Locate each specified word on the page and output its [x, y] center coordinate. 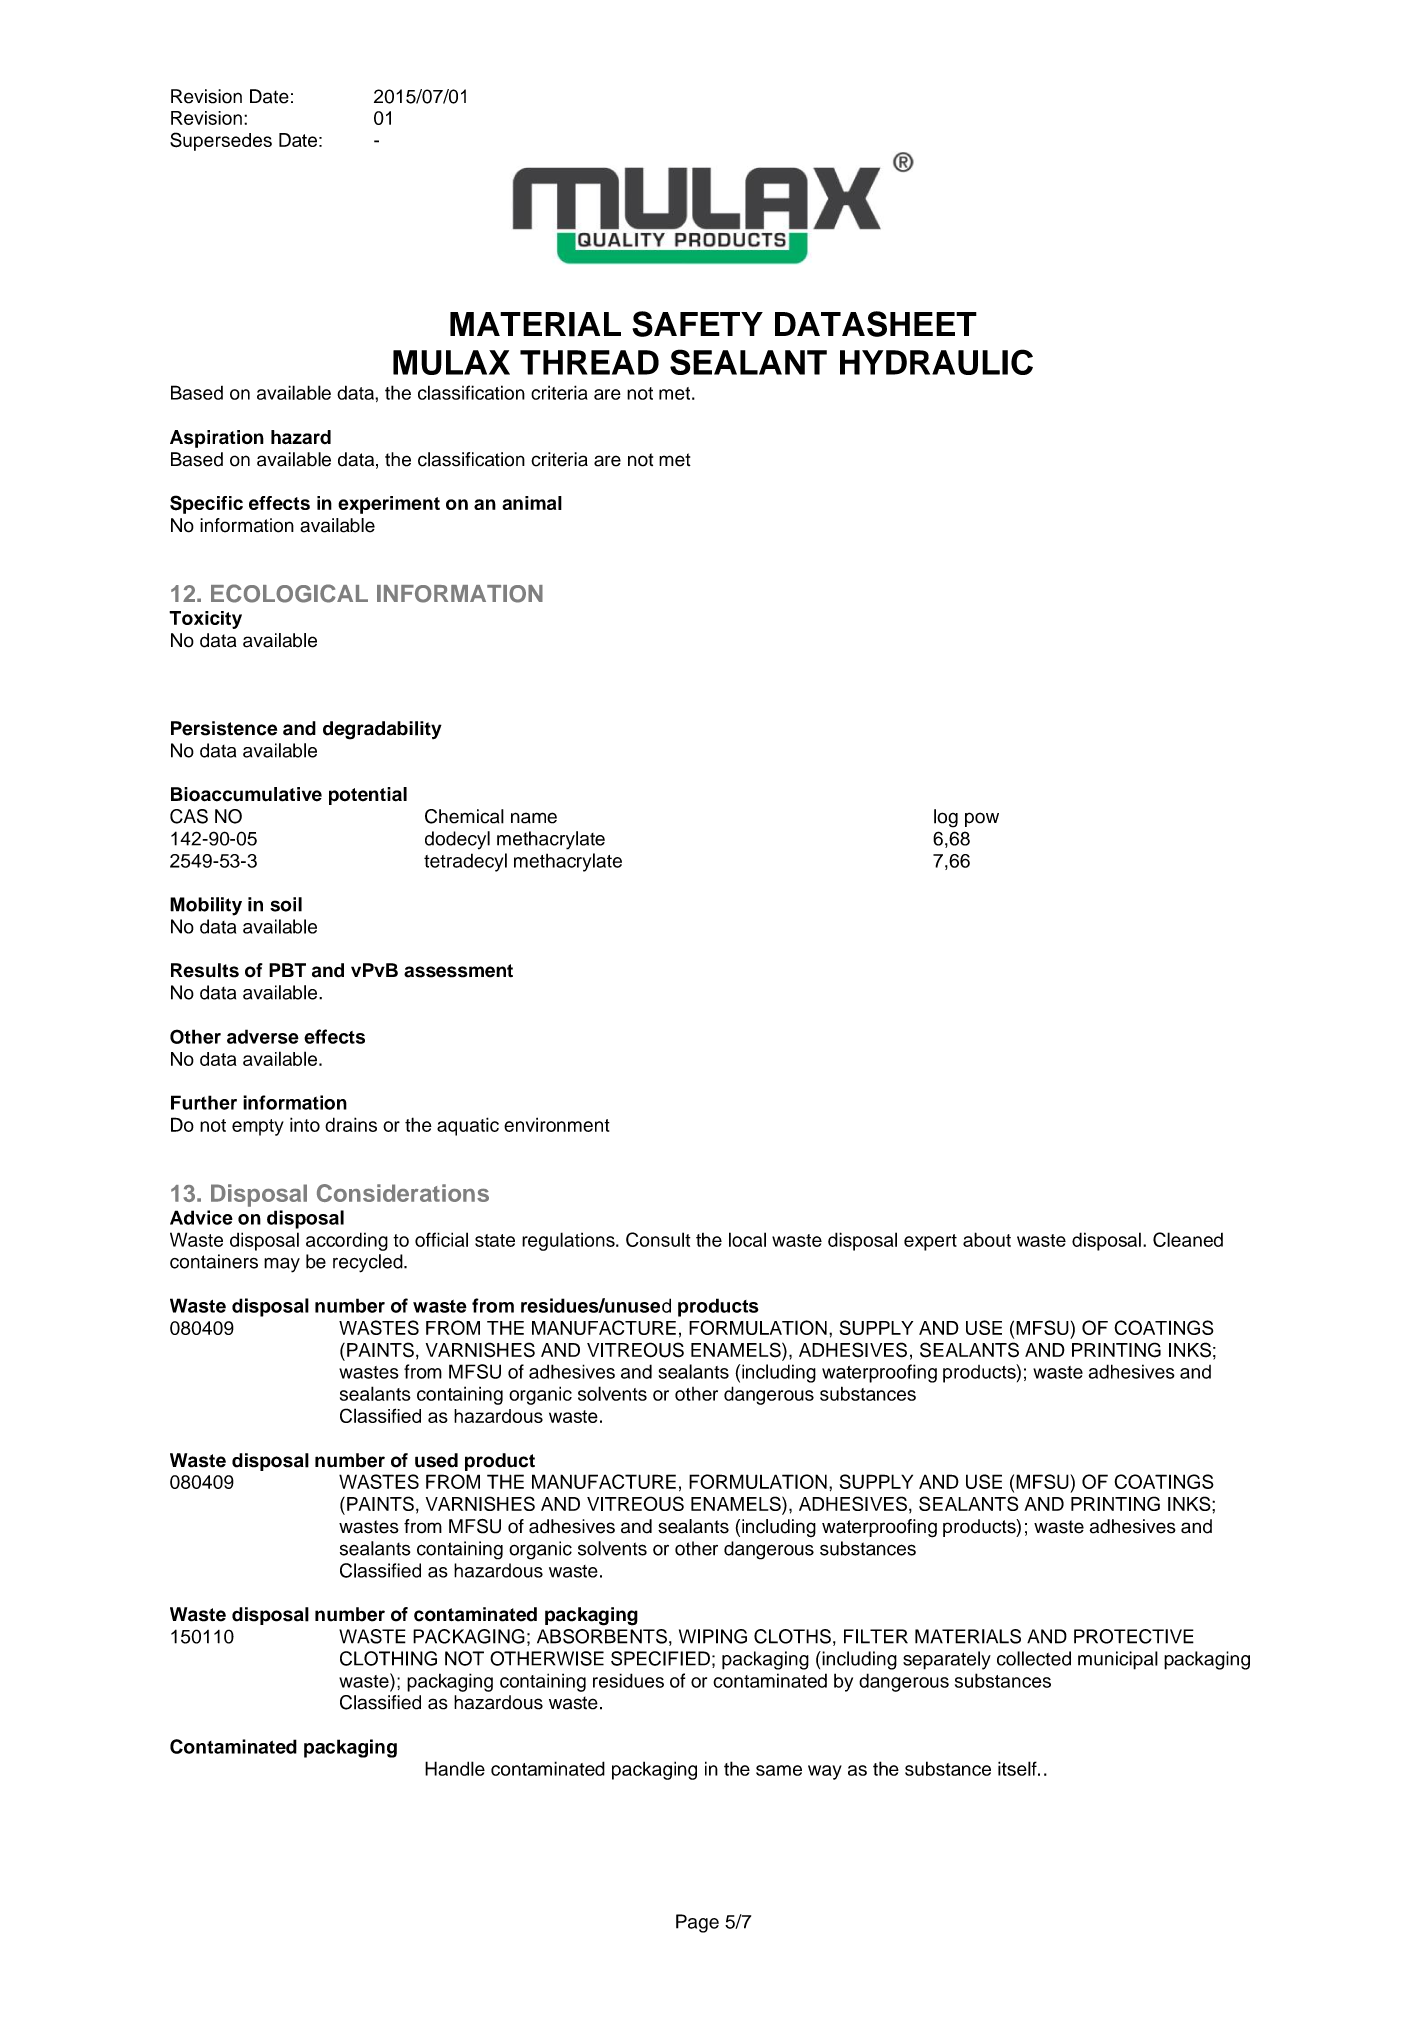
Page [697, 1923]
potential [368, 796]
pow [982, 819]
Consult [658, 1239]
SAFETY [697, 324]
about [987, 1239]
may [282, 1265]
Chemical [464, 816]
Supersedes [221, 141]
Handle [455, 1768]
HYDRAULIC [936, 362]
